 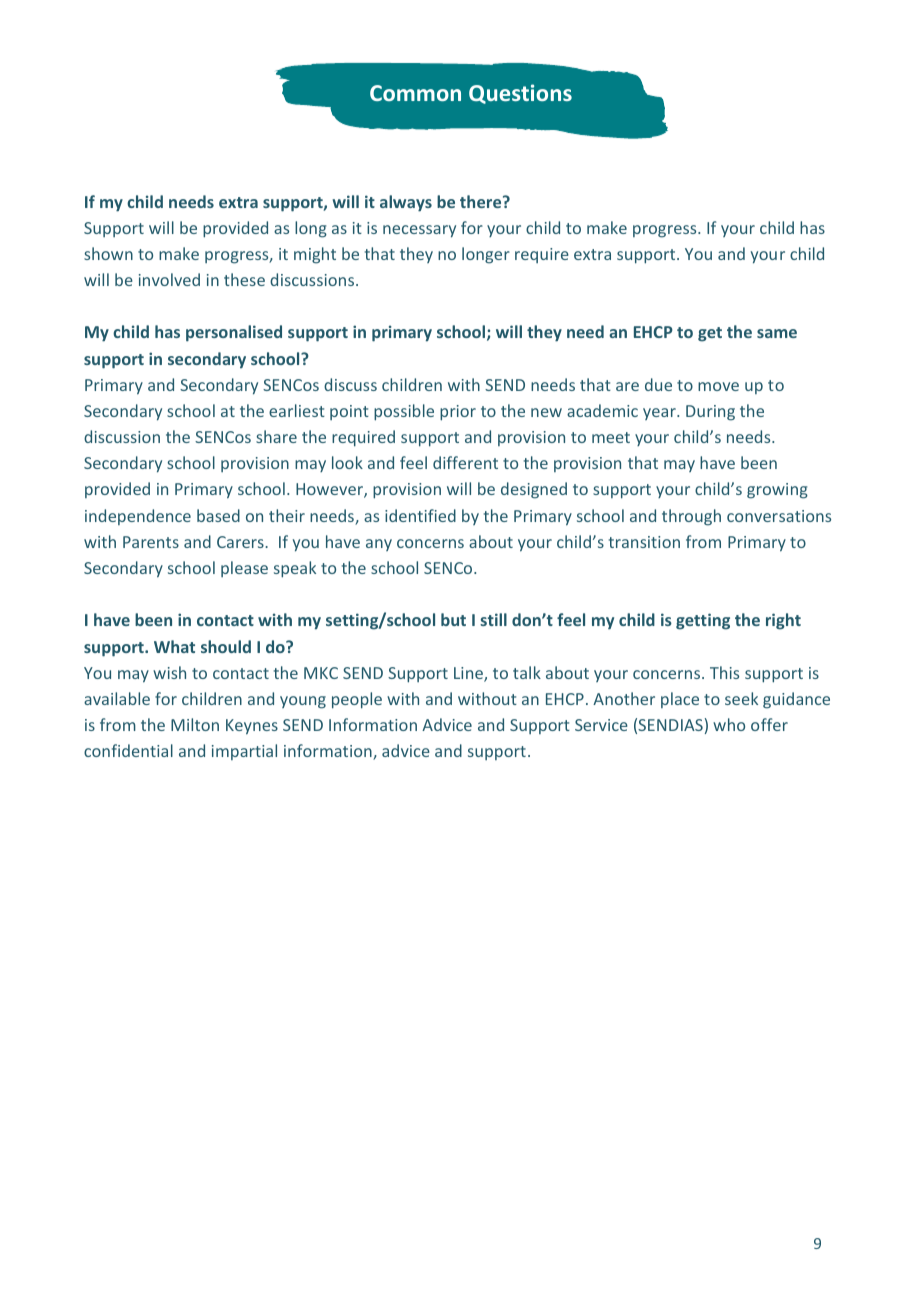 What do you see at coordinates (710, 413) in the screenshot?
I see `During` at bounding box center [710, 413].
